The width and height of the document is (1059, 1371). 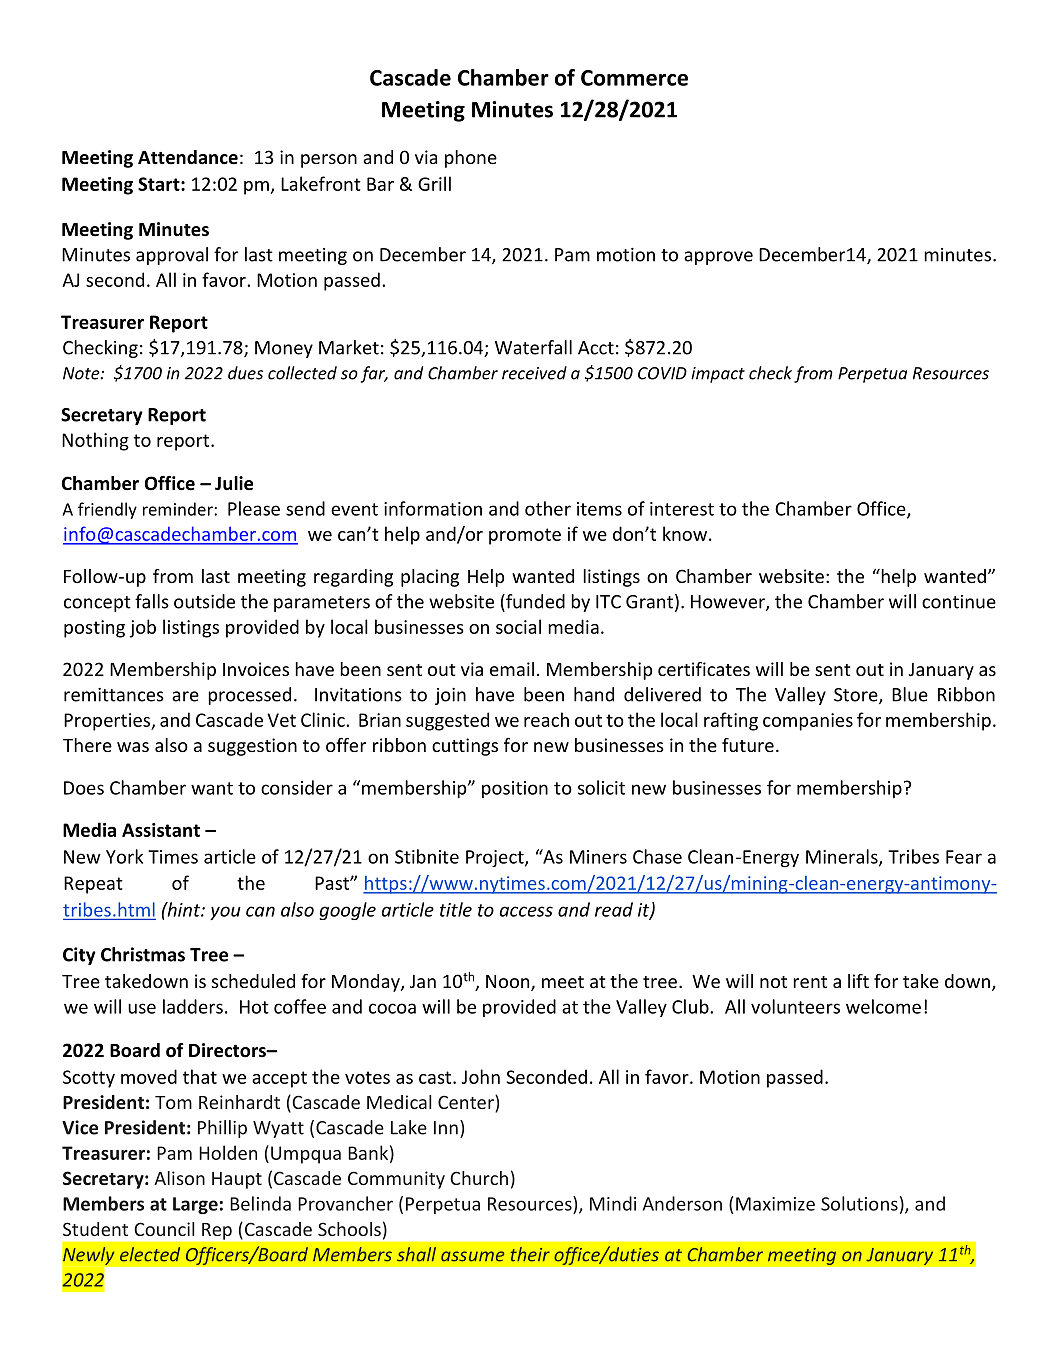 What do you see at coordinates (164, 1229) in the document?
I see `Council` at bounding box center [164, 1229].
